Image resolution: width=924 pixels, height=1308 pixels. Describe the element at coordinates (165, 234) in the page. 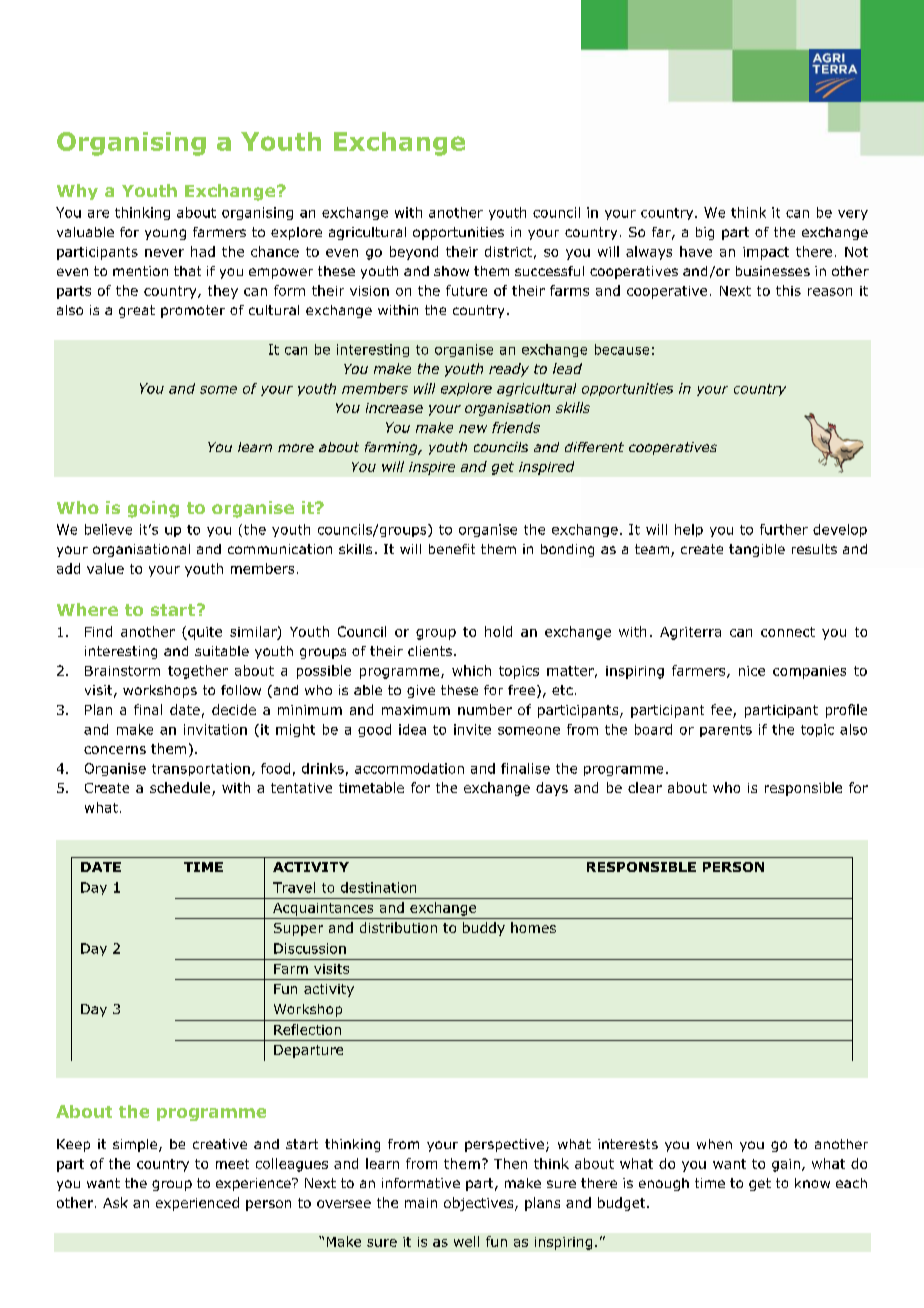

I see `young` at that location.
